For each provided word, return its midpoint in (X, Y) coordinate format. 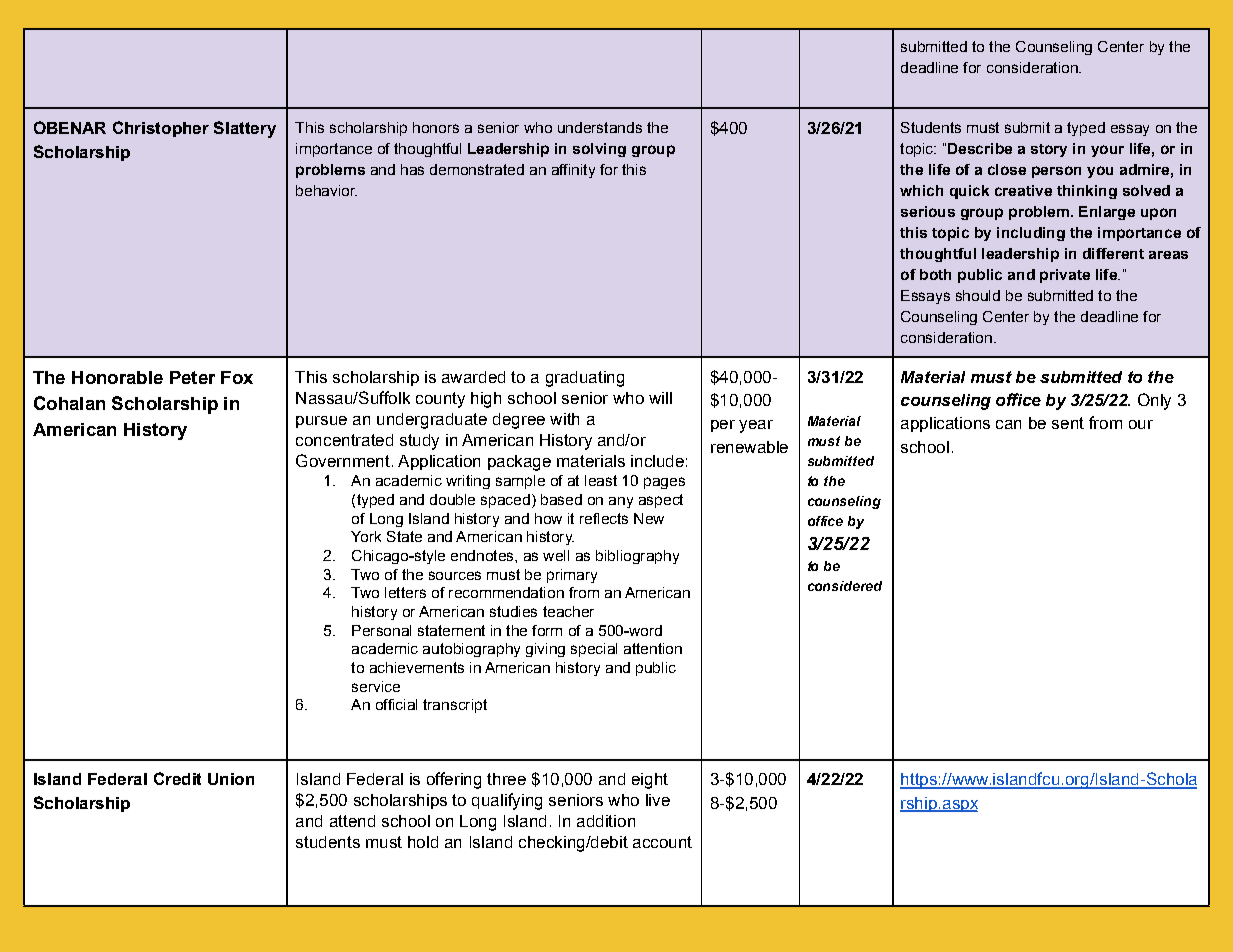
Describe (980, 148)
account (662, 842)
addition (606, 821)
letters (405, 592)
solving (599, 150)
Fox (237, 377)
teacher (568, 611)
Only (1154, 401)
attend (352, 821)
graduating (585, 379)
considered (845, 586)
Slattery (245, 129)
